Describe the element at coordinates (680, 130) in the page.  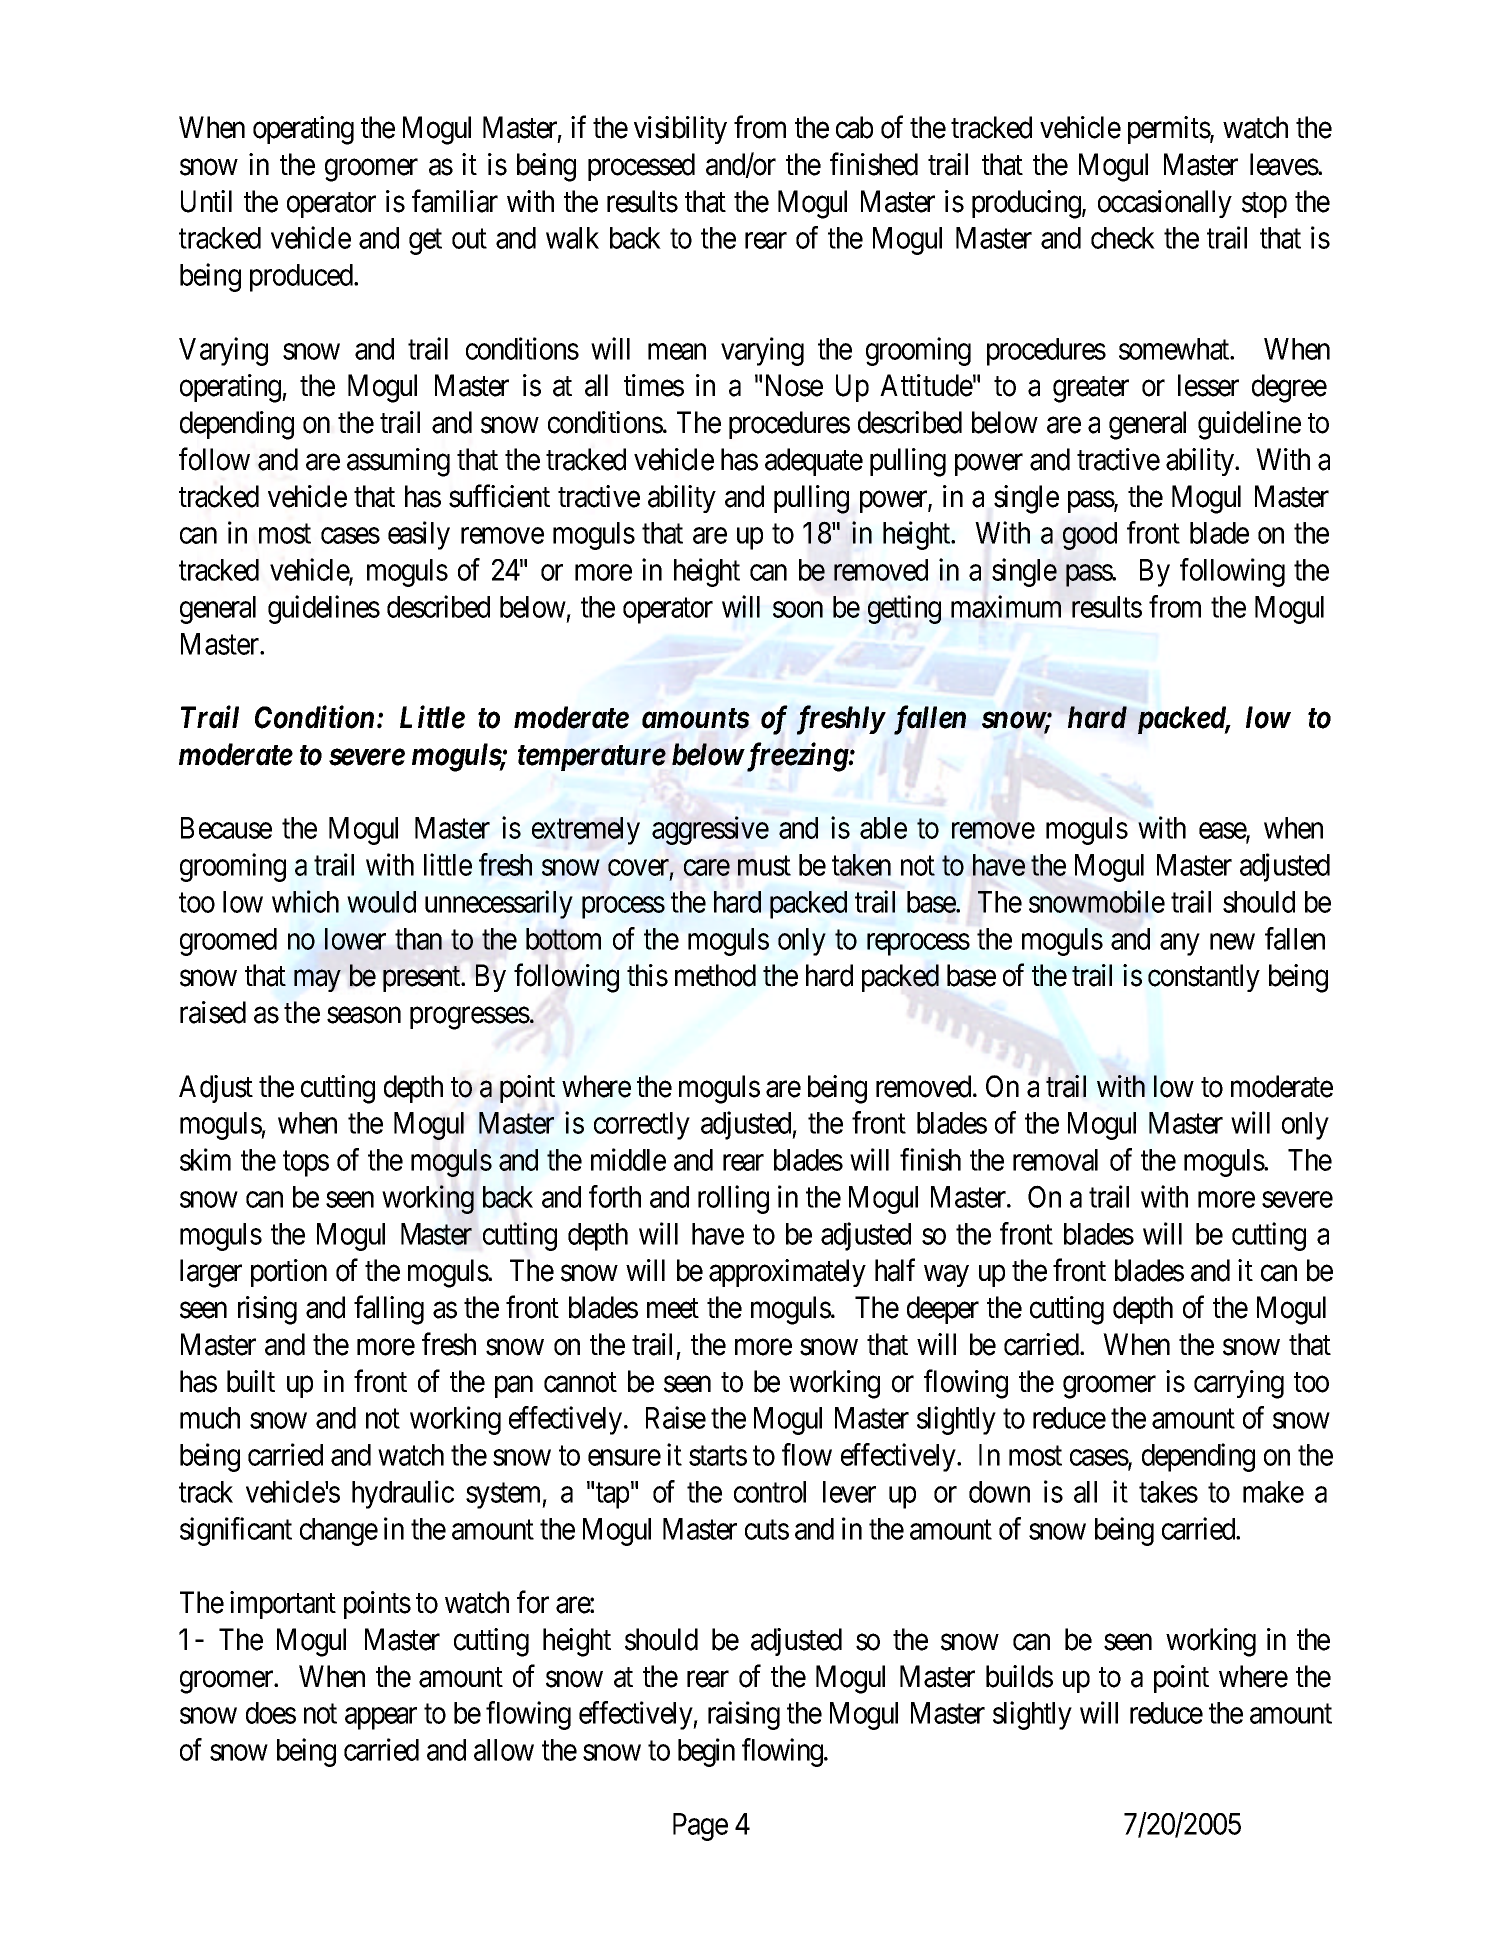
I see `visibility` at that location.
